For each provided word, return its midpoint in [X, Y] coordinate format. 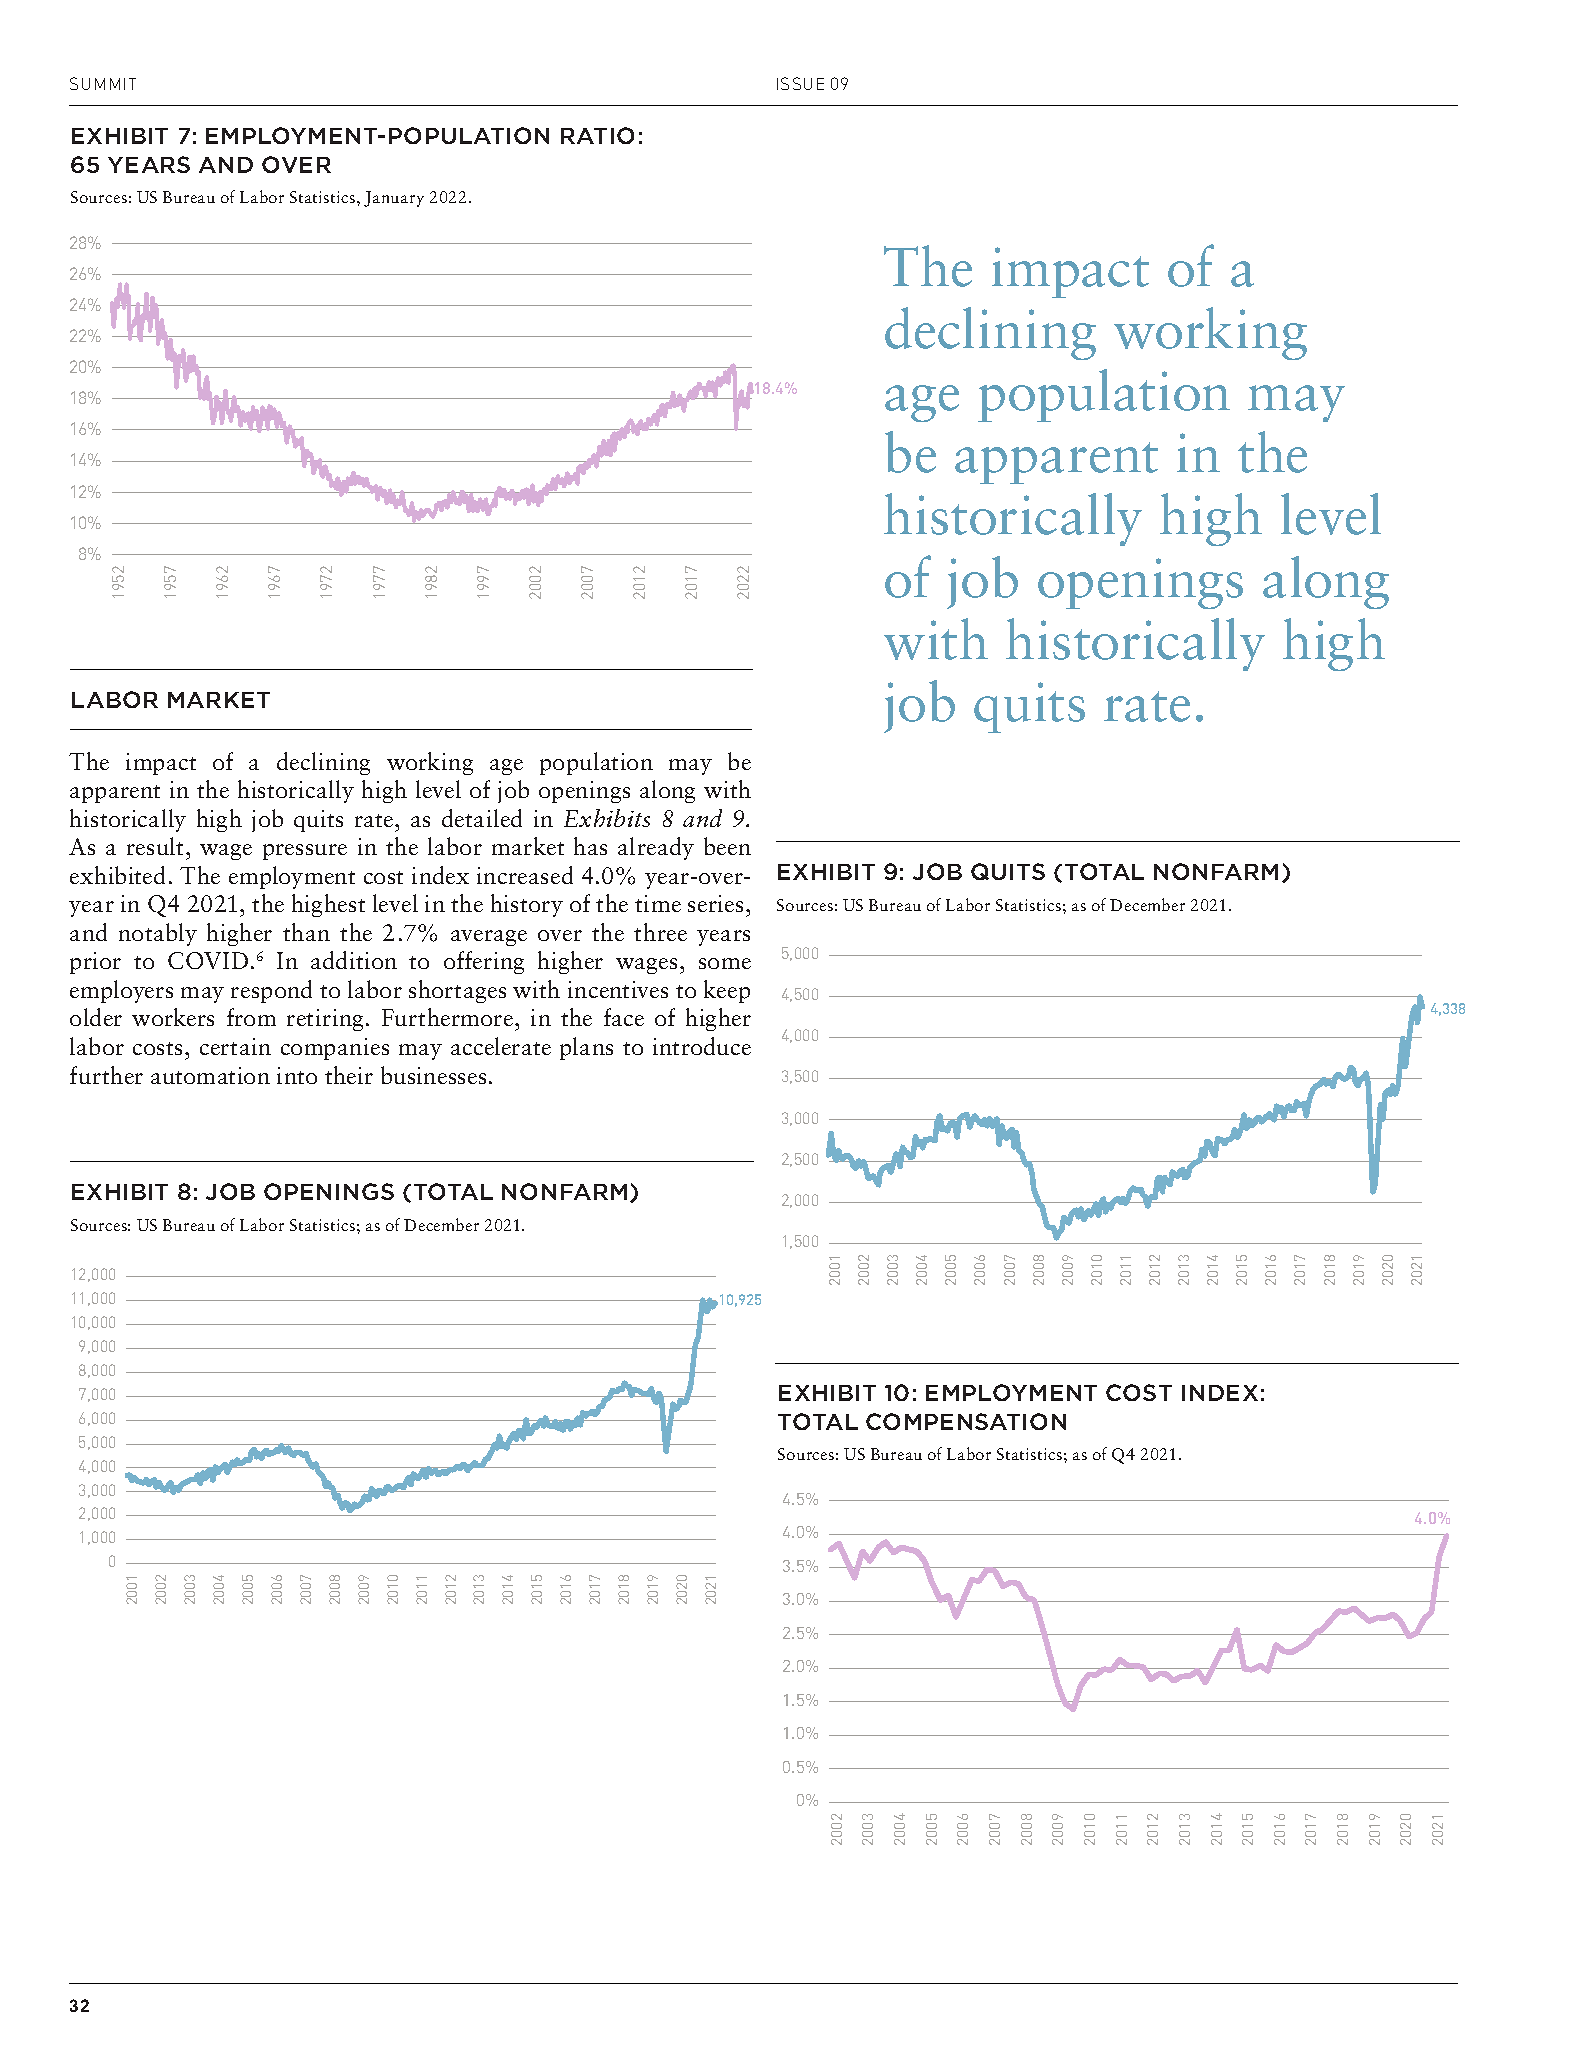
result [155, 846]
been [727, 846]
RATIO [597, 135]
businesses [433, 1075]
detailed [482, 818]
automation [210, 1075]
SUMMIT [103, 83]
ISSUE [800, 83]
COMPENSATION [966, 1421]
